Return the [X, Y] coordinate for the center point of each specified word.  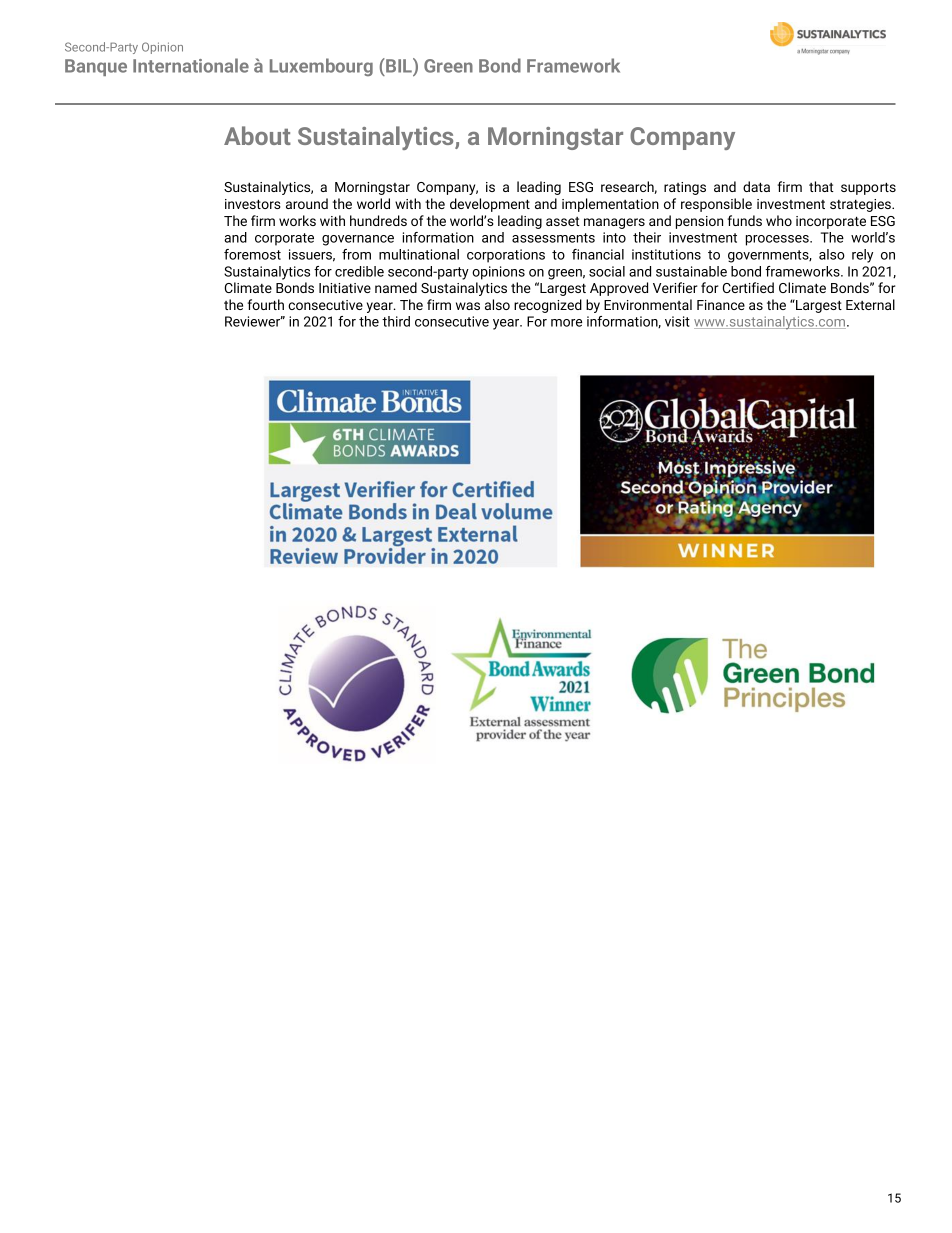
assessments [553, 238]
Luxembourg [321, 67]
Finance [721, 305]
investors [253, 204]
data [756, 186]
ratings [685, 188]
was [468, 306]
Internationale [191, 65]
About [257, 135]
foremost [252, 254]
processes [778, 240]
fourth [266, 304]
